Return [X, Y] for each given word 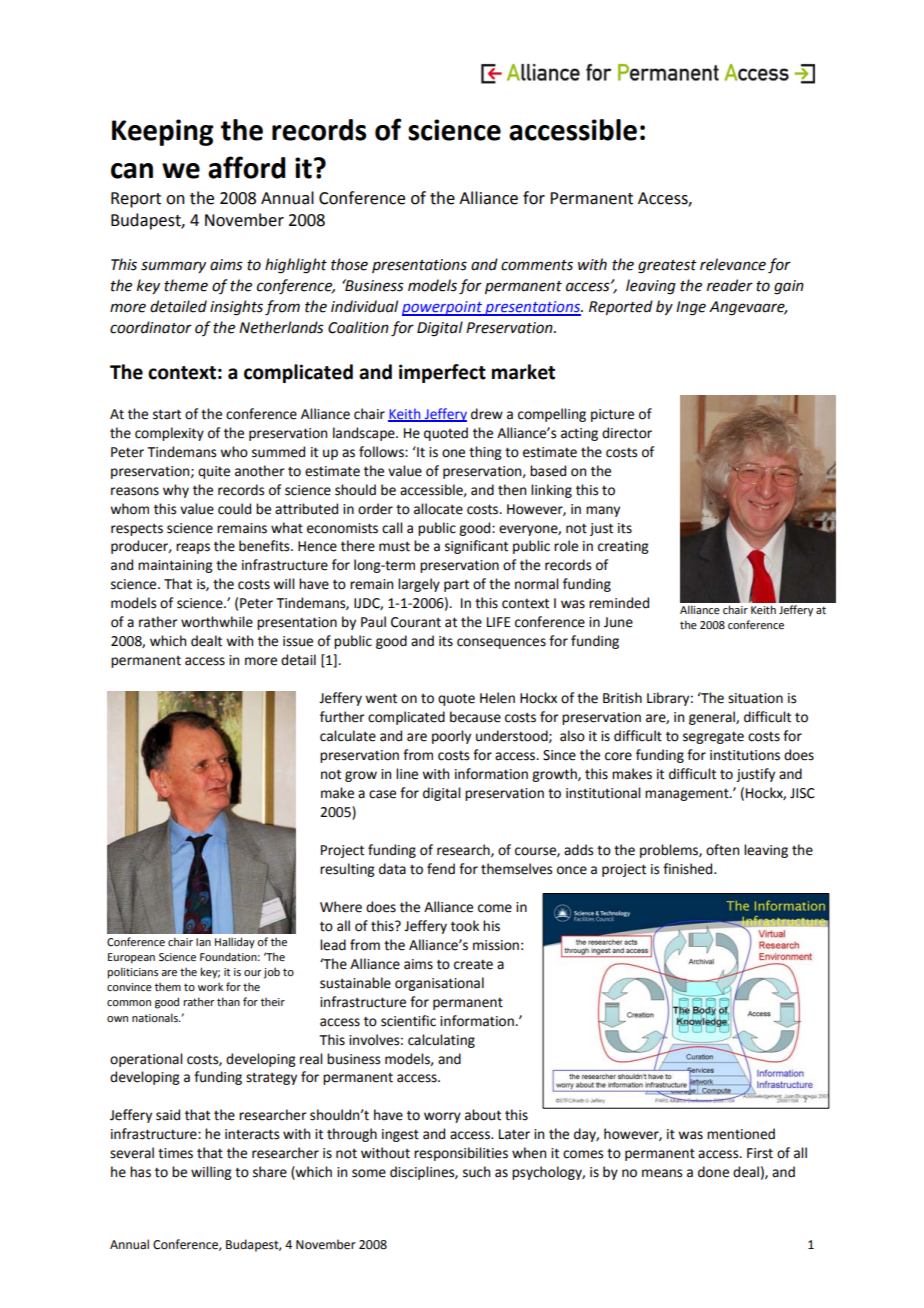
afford [246, 167]
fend [441, 869]
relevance [733, 264]
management [688, 795]
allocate [438, 509]
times [175, 1153]
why [176, 491]
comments [537, 265]
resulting [347, 870]
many [603, 511]
